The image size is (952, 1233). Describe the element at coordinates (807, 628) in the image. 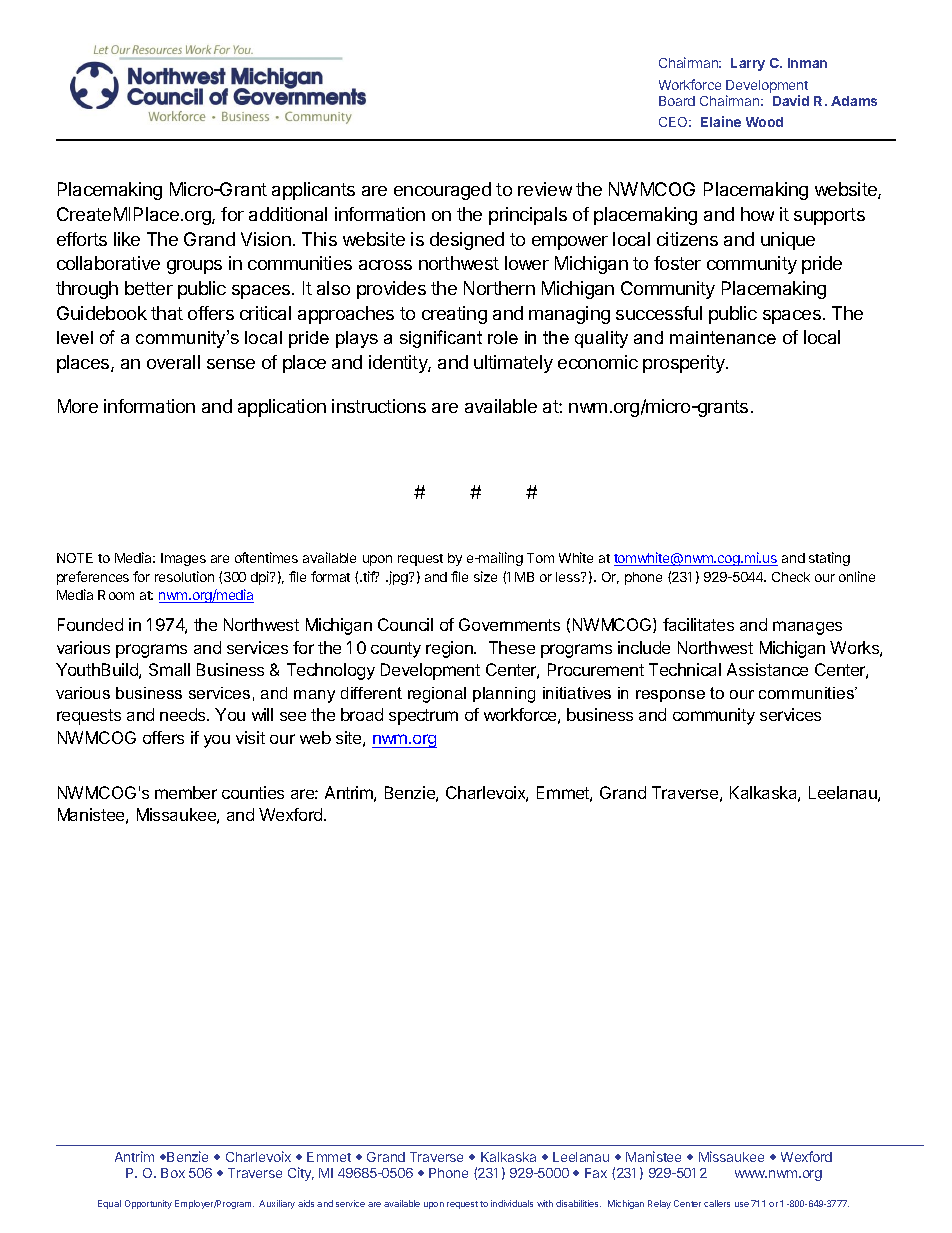

I see `manages` at that location.
